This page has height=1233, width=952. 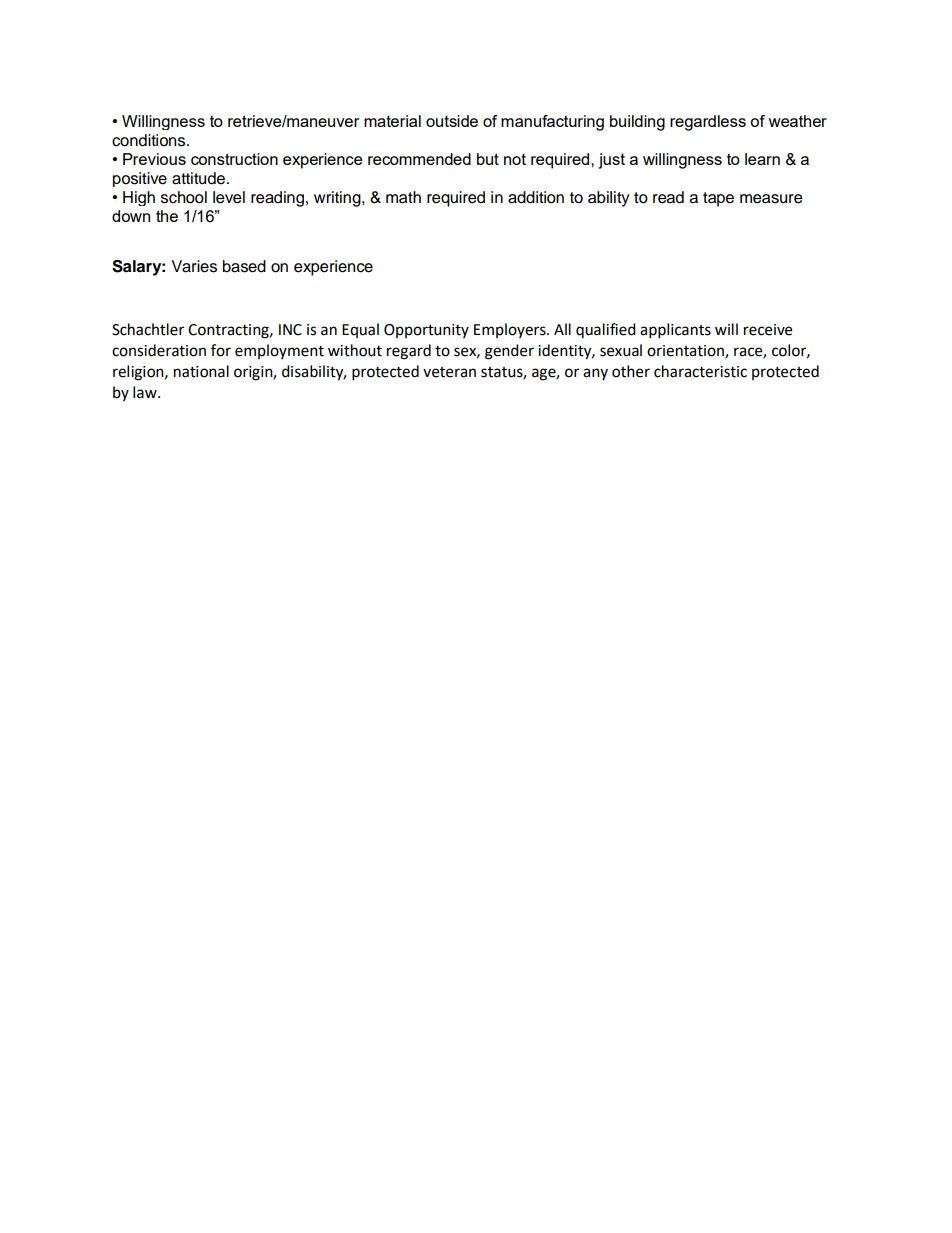 What do you see at coordinates (718, 199) in the page?
I see `tape` at bounding box center [718, 199].
